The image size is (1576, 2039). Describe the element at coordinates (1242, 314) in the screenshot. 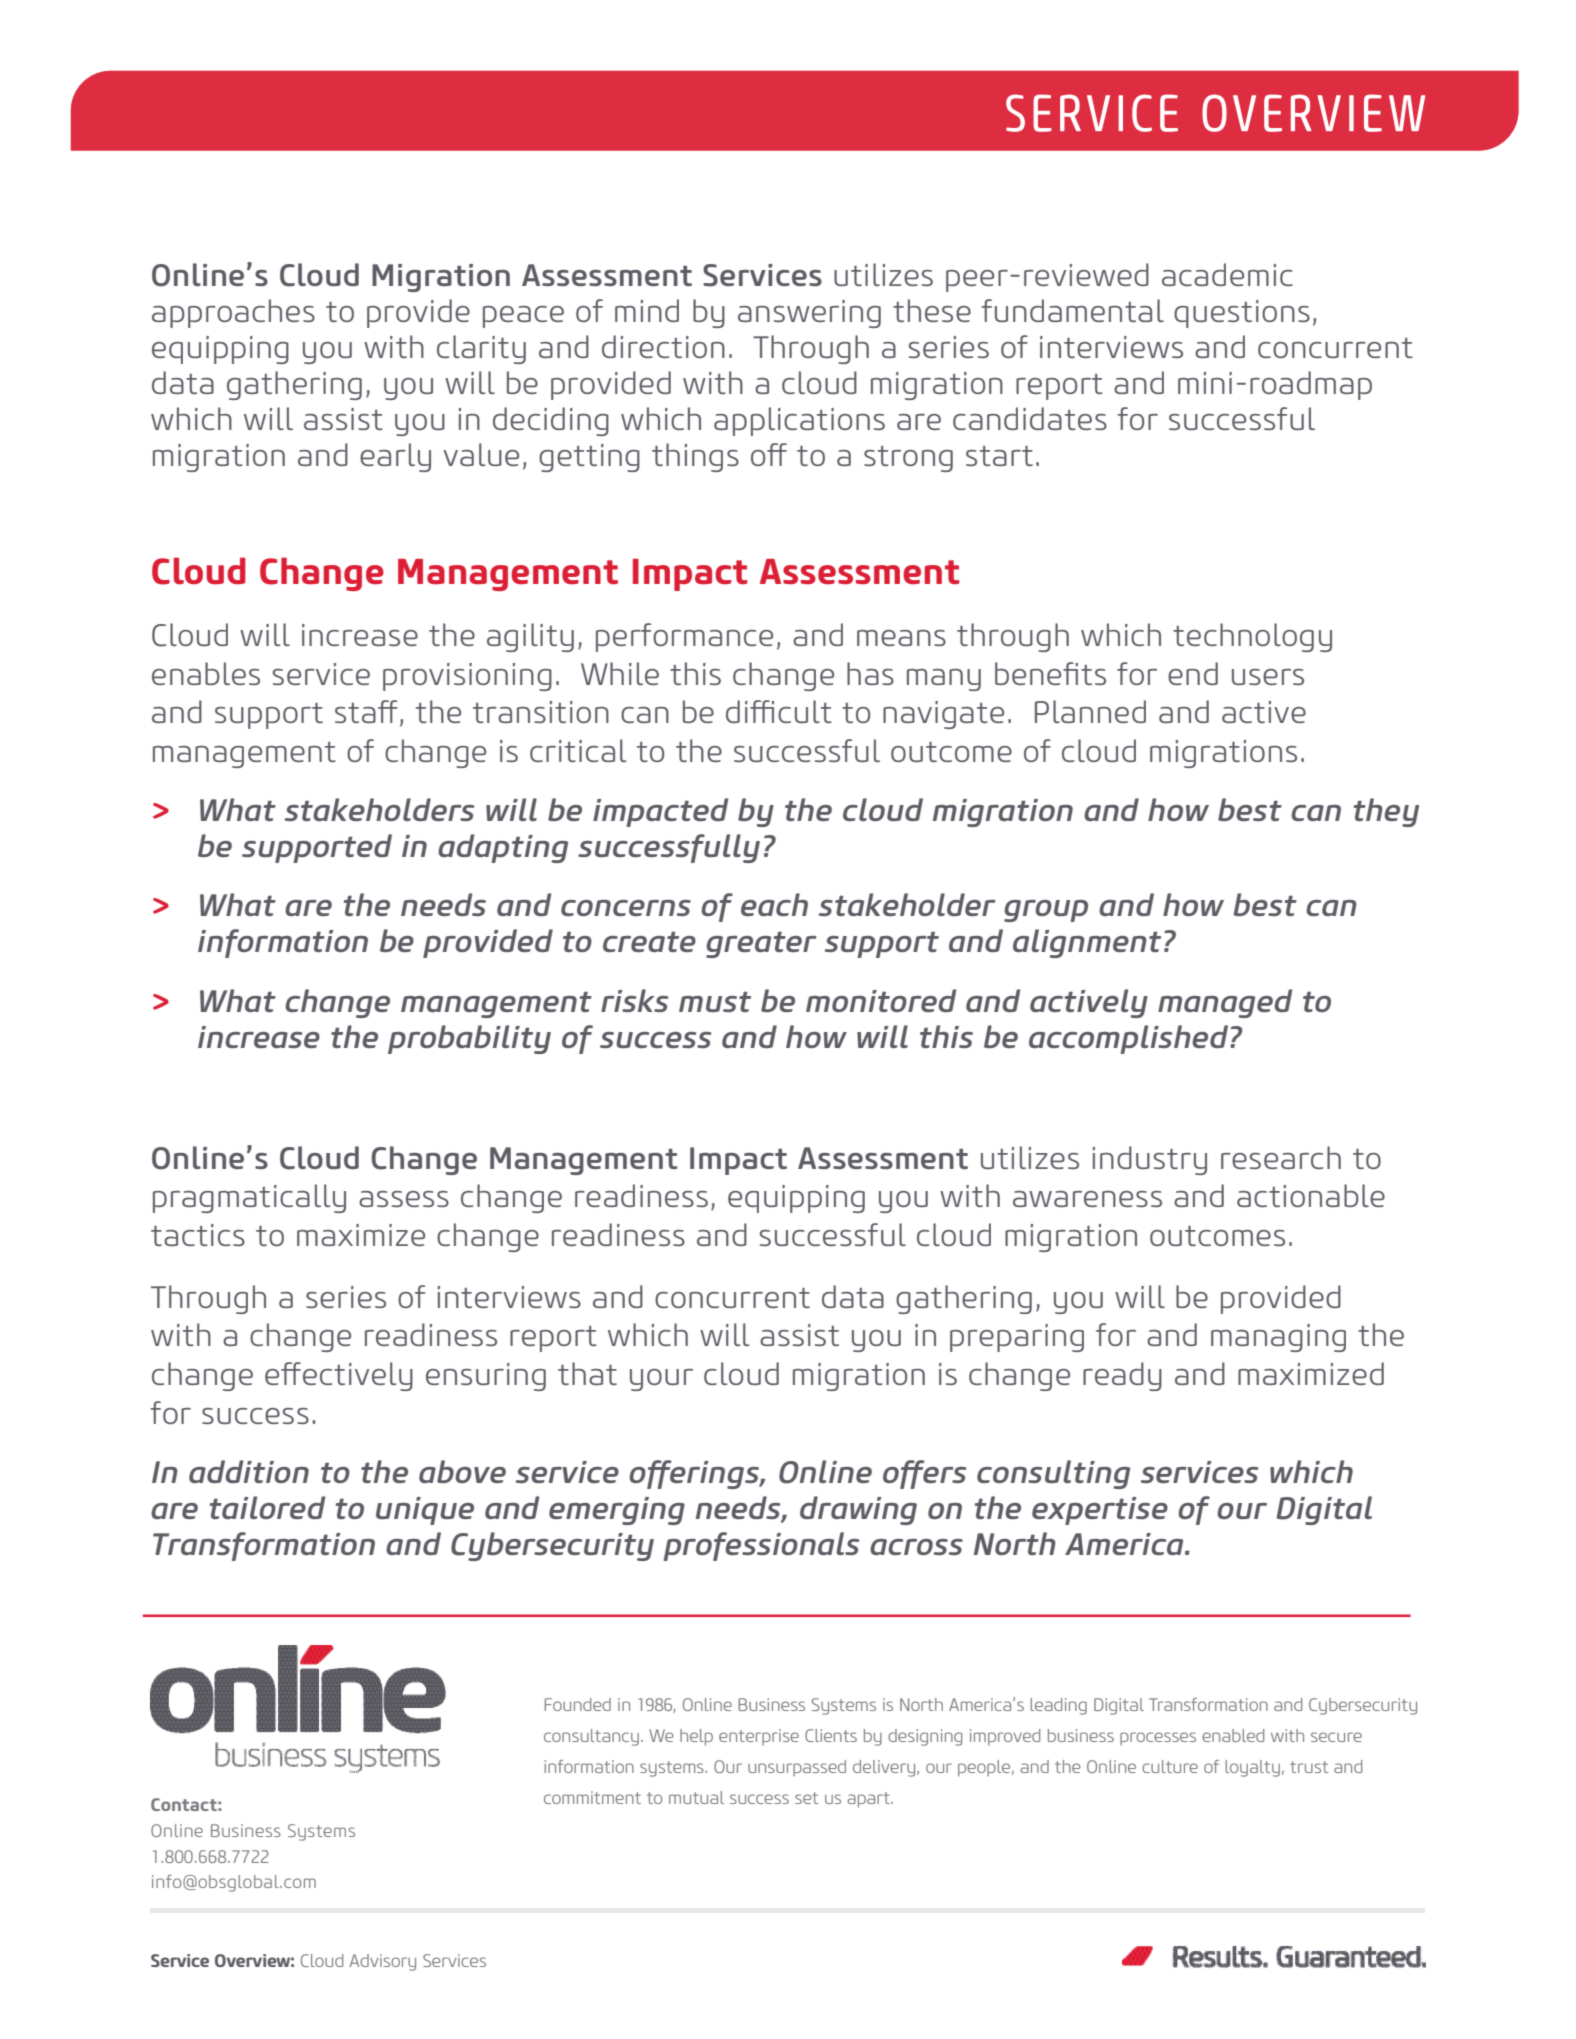

I see `questions` at that location.
